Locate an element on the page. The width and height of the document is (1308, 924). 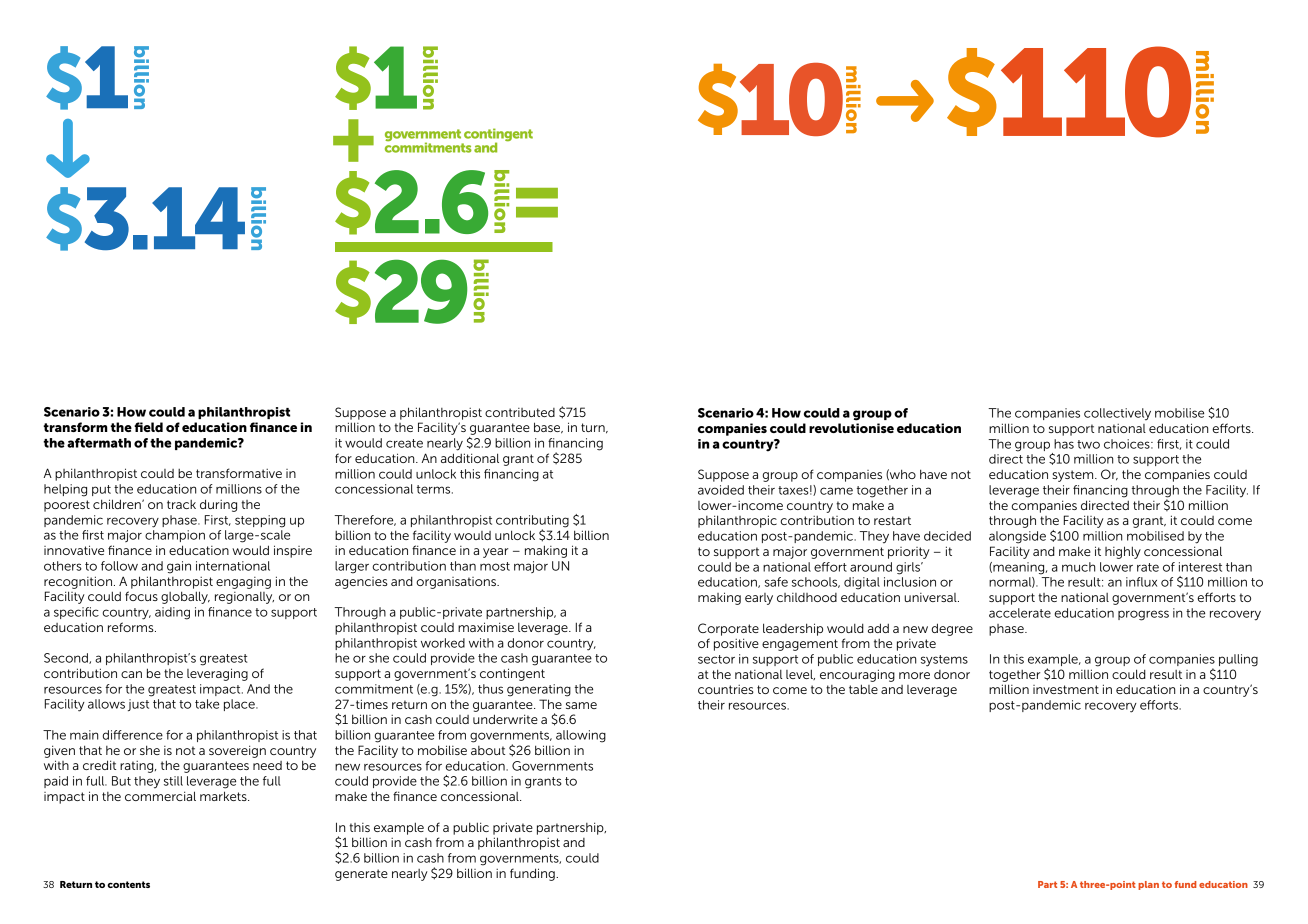
safe is located at coordinates (776, 582).
